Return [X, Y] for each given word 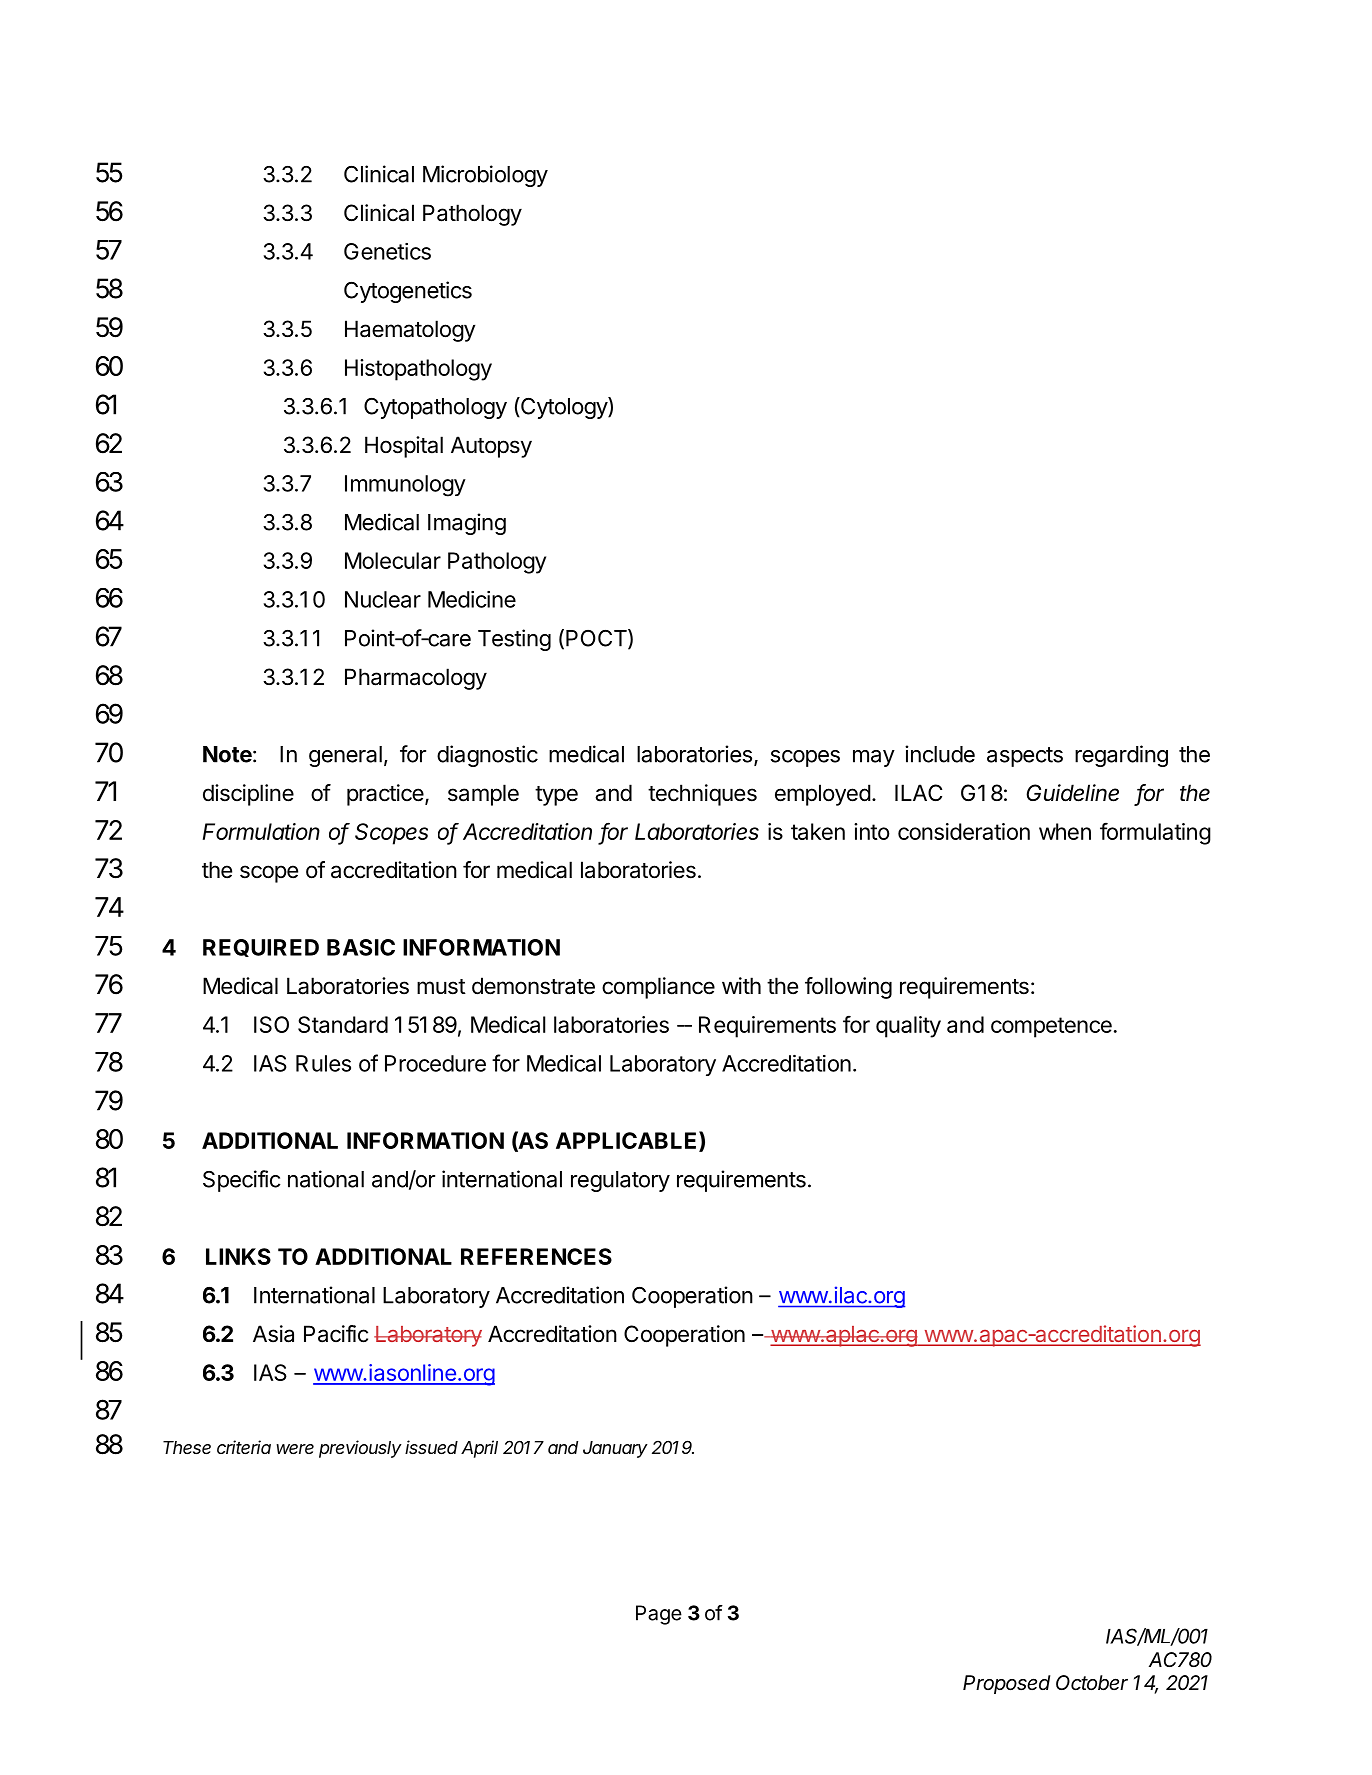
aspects [1025, 757]
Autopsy [491, 447]
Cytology [564, 408]
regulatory [620, 1181]
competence [1051, 1027]
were [295, 1449]
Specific [242, 1181]
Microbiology [485, 176]
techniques [702, 795]
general [345, 756]
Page [659, 1615]
